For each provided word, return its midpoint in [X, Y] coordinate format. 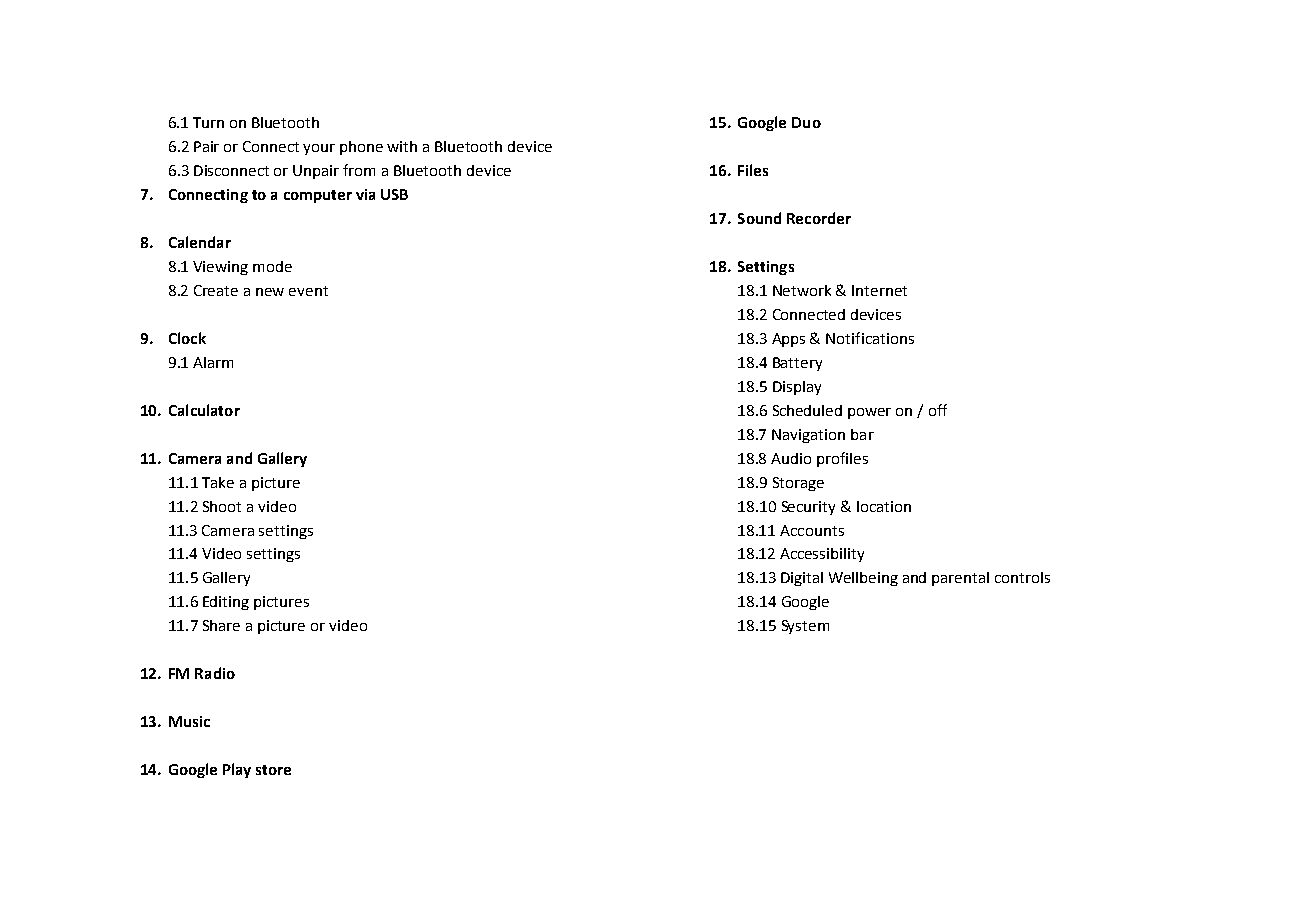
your [319, 149]
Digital [802, 579]
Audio [791, 458]
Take [218, 482]
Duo [806, 122]
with [402, 146]
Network [802, 290]
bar [862, 434]
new [270, 292]
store [273, 770]
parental [960, 579]
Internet [879, 290]
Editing [226, 603]
